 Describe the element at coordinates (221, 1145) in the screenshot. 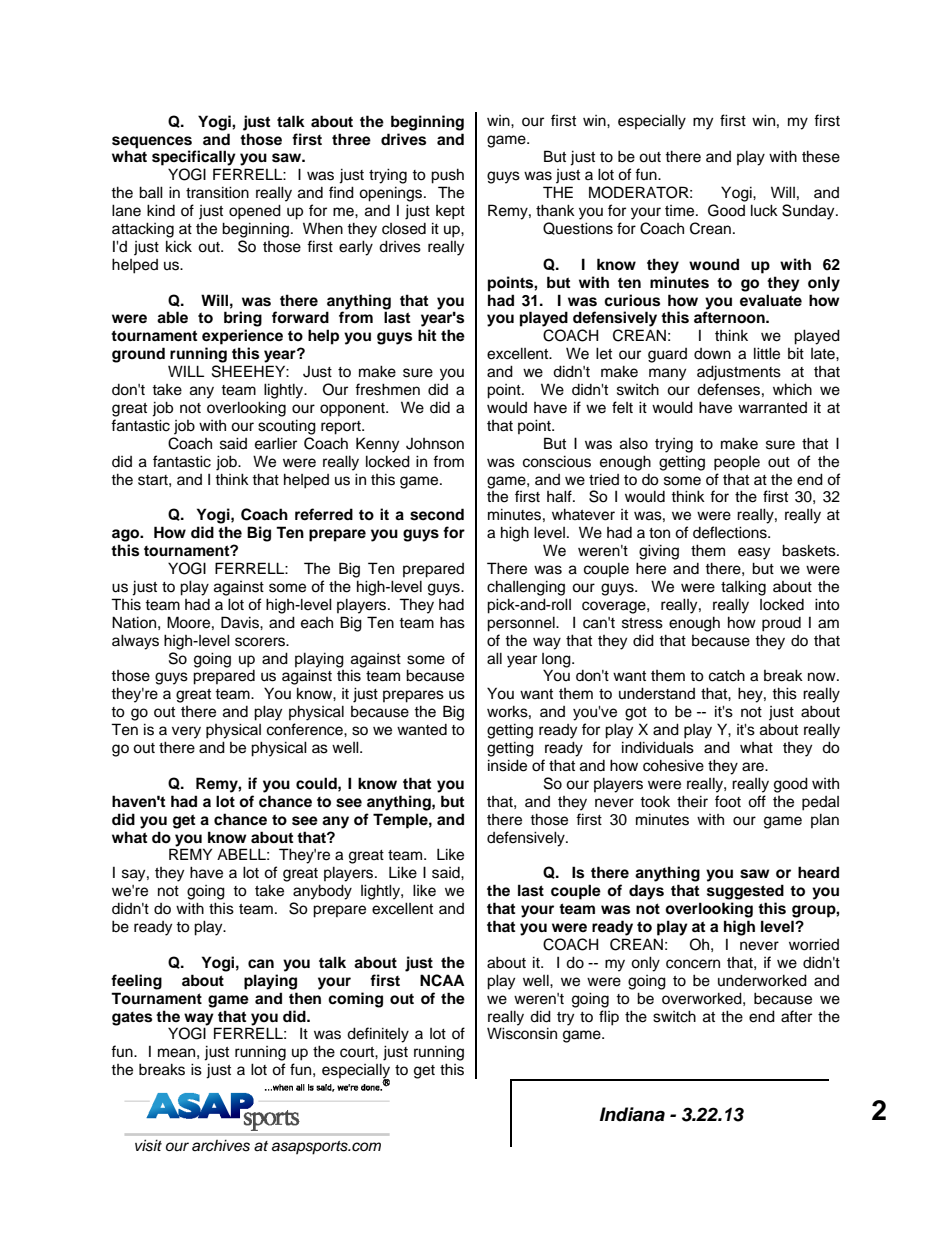

I see `archives` at that location.
